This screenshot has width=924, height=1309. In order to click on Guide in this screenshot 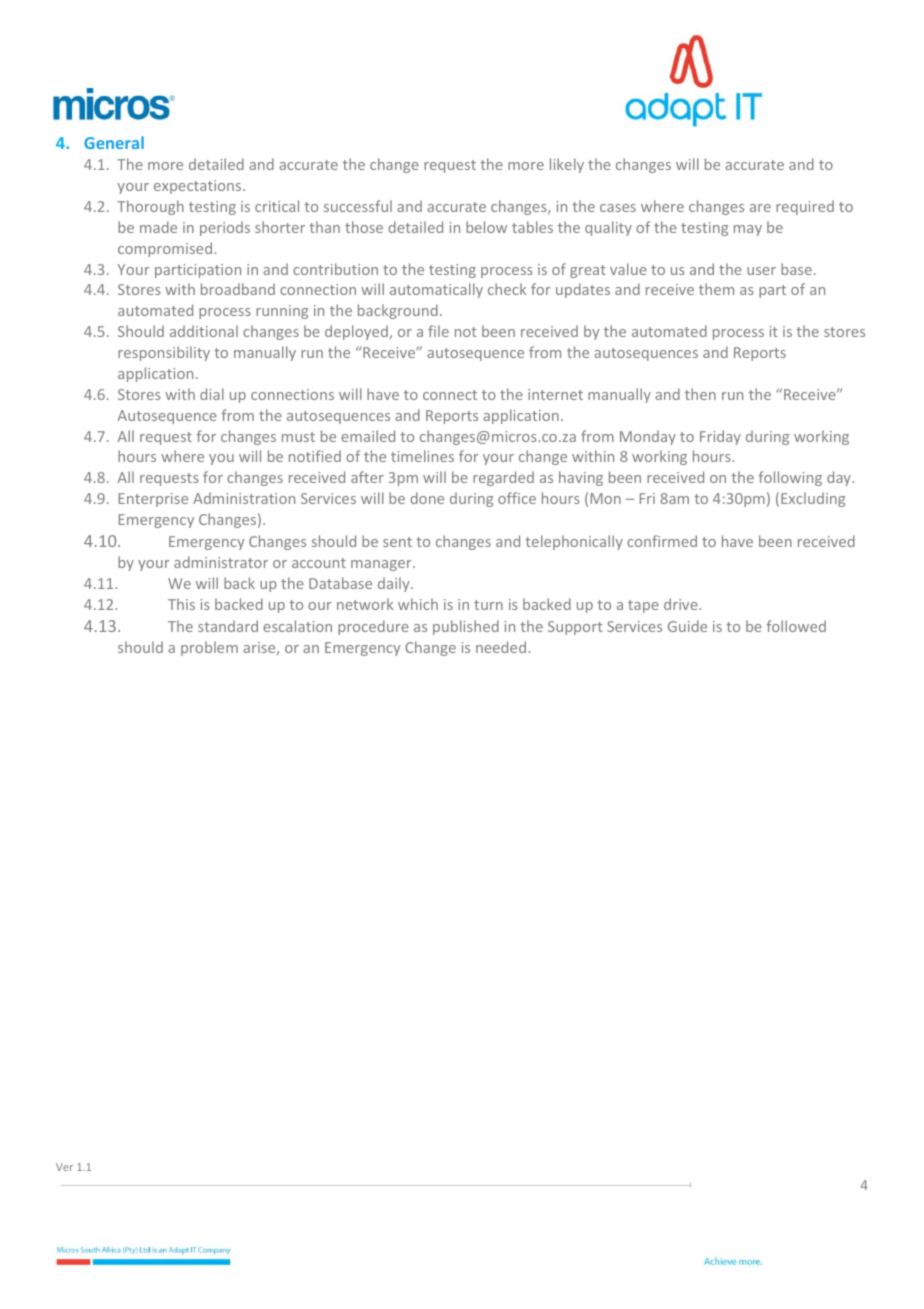, I will do `click(687, 626)`.
